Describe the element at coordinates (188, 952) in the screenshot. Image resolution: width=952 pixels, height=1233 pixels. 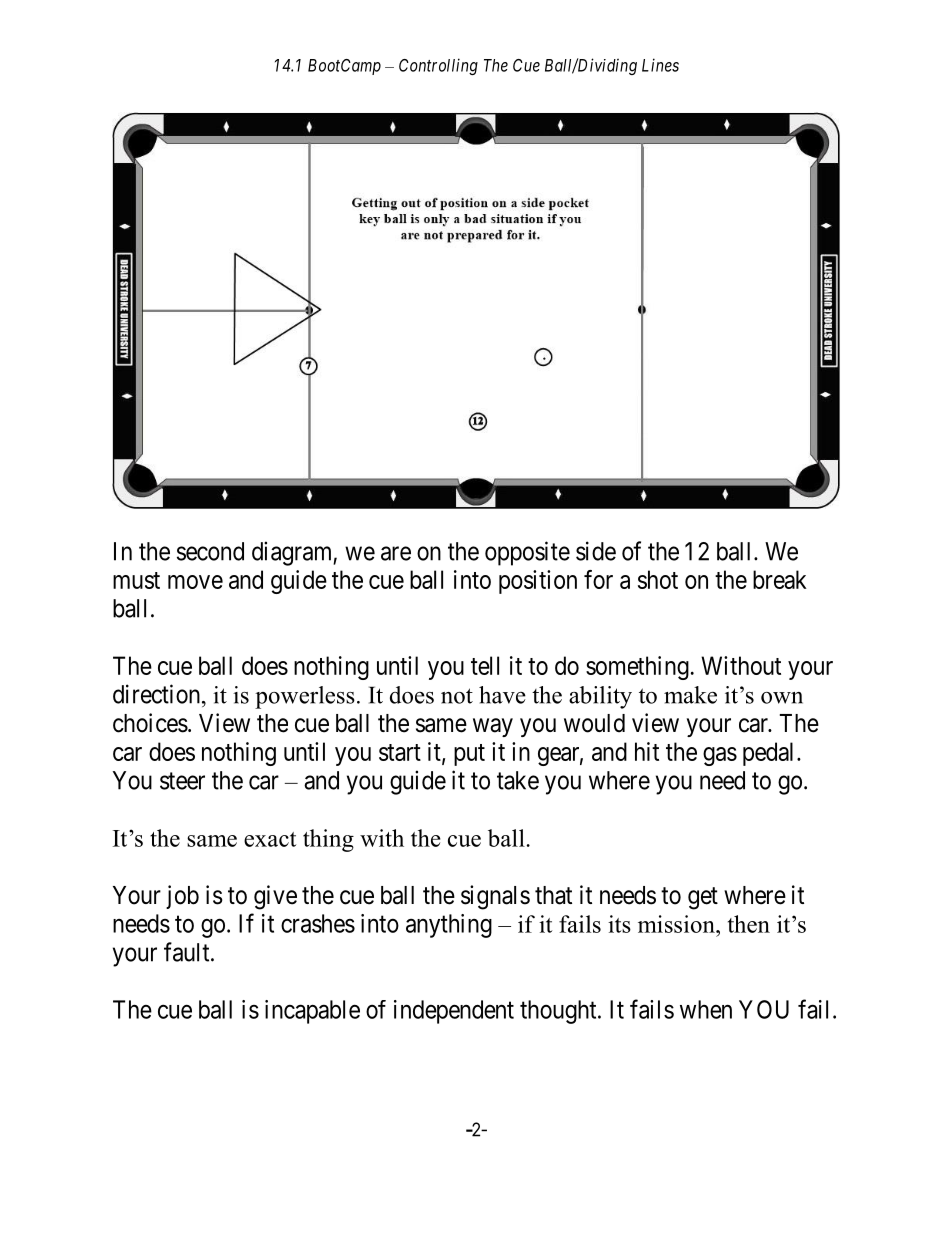
I see `fault` at that location.
